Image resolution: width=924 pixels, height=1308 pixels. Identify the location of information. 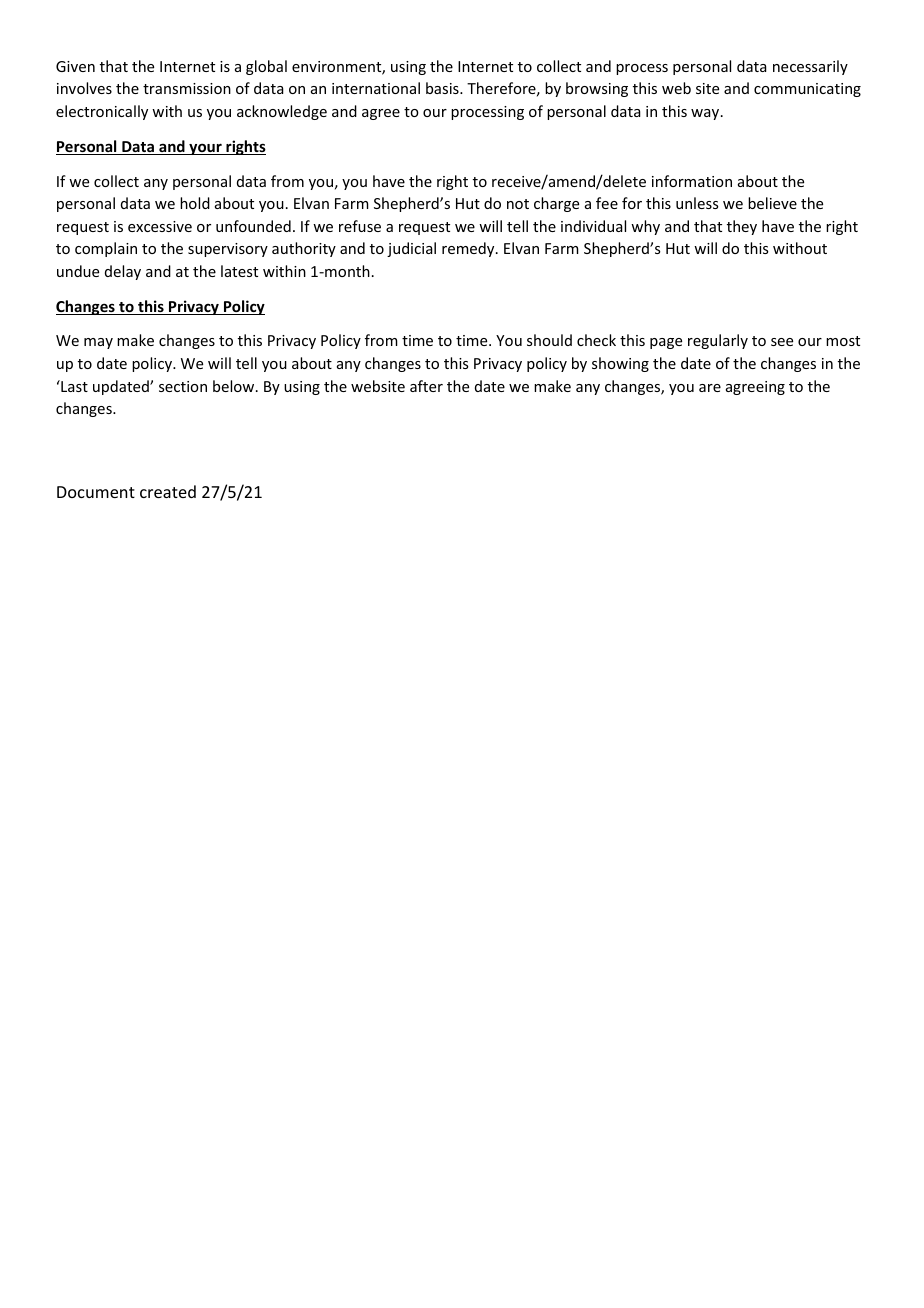
(692, 181).
